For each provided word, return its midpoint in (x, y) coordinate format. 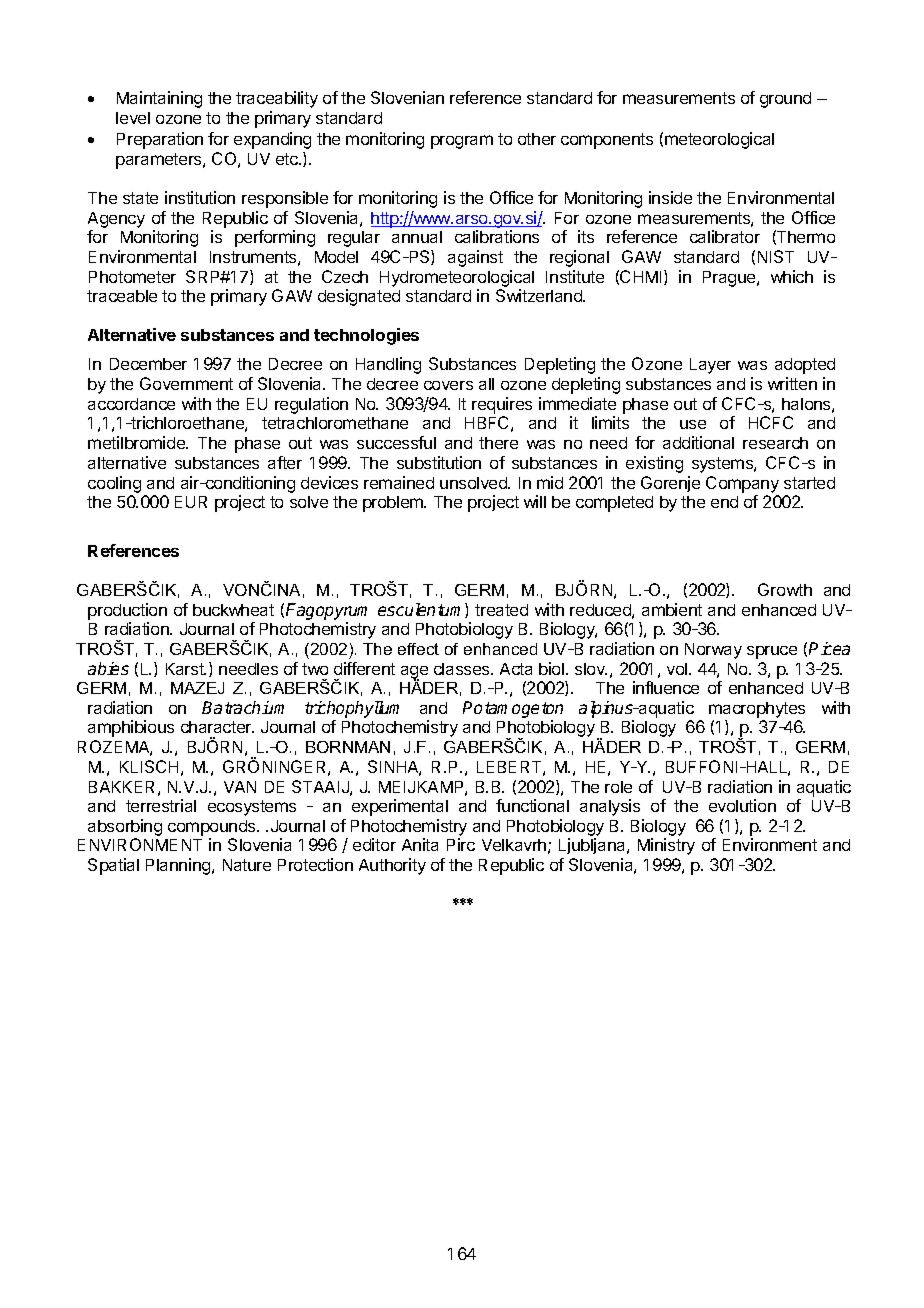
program (462, 142)
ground (785, 100)
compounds (213, 828)
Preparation (160, 140)
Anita (420, 844)
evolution (742, 805)
